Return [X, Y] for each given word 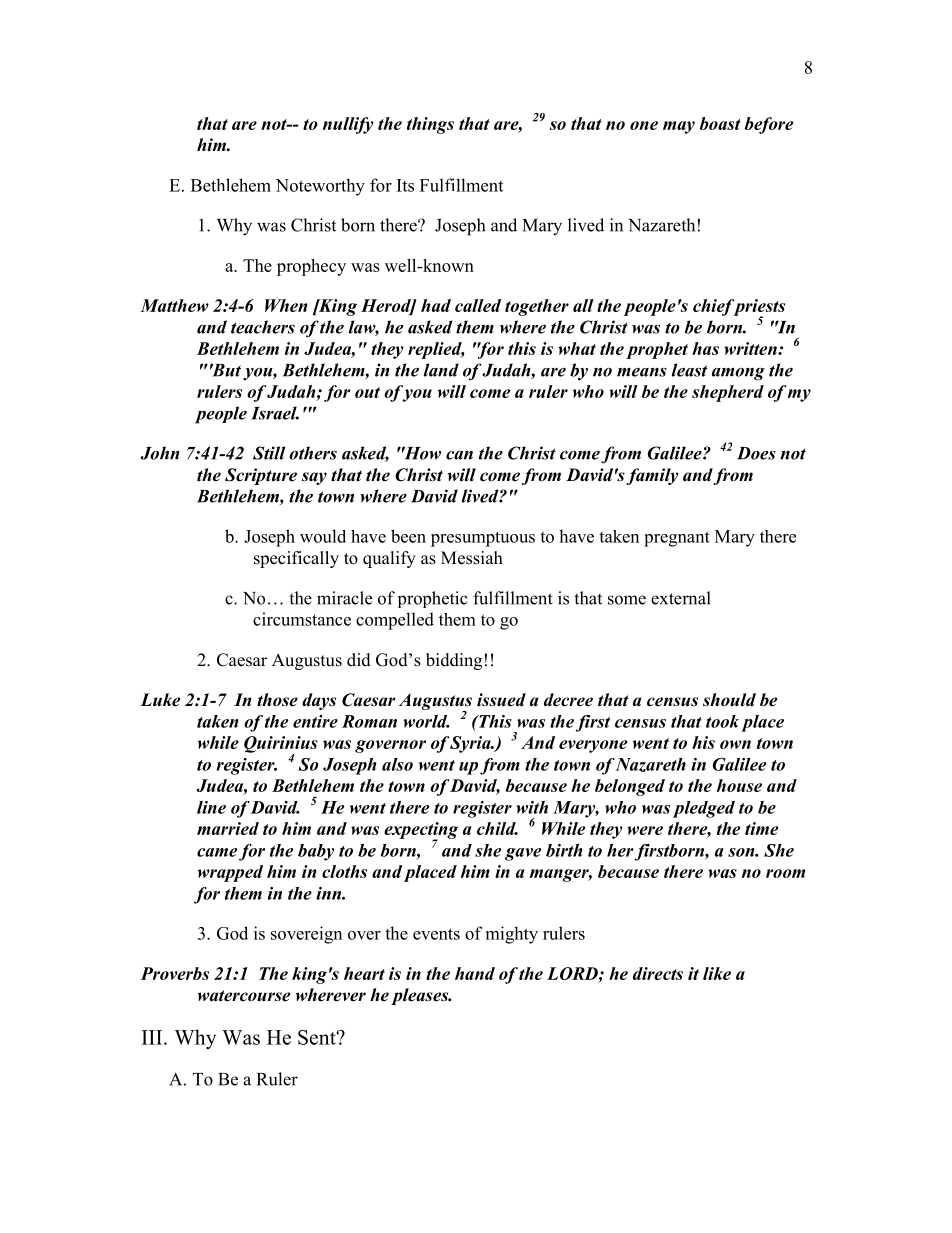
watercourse [244, 996]
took [722, 721]
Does [756, 453]
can [459, 455]
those [277, 700]
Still [269, 453]
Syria [471, 744]
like [717, 973]
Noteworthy [320, 187]
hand [475, 973]
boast [720, 123]
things [430, 125]
